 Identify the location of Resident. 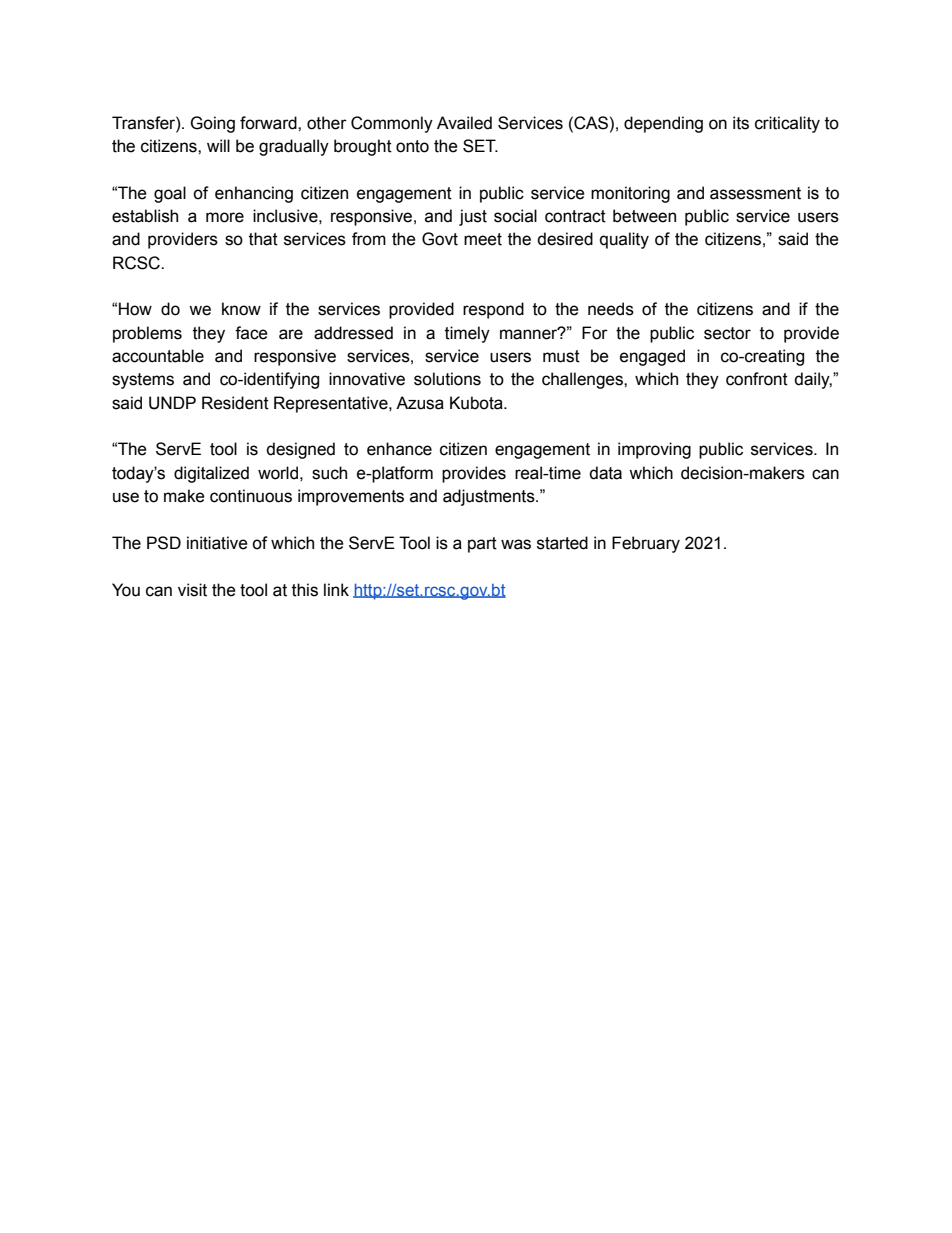
(235, 403).
